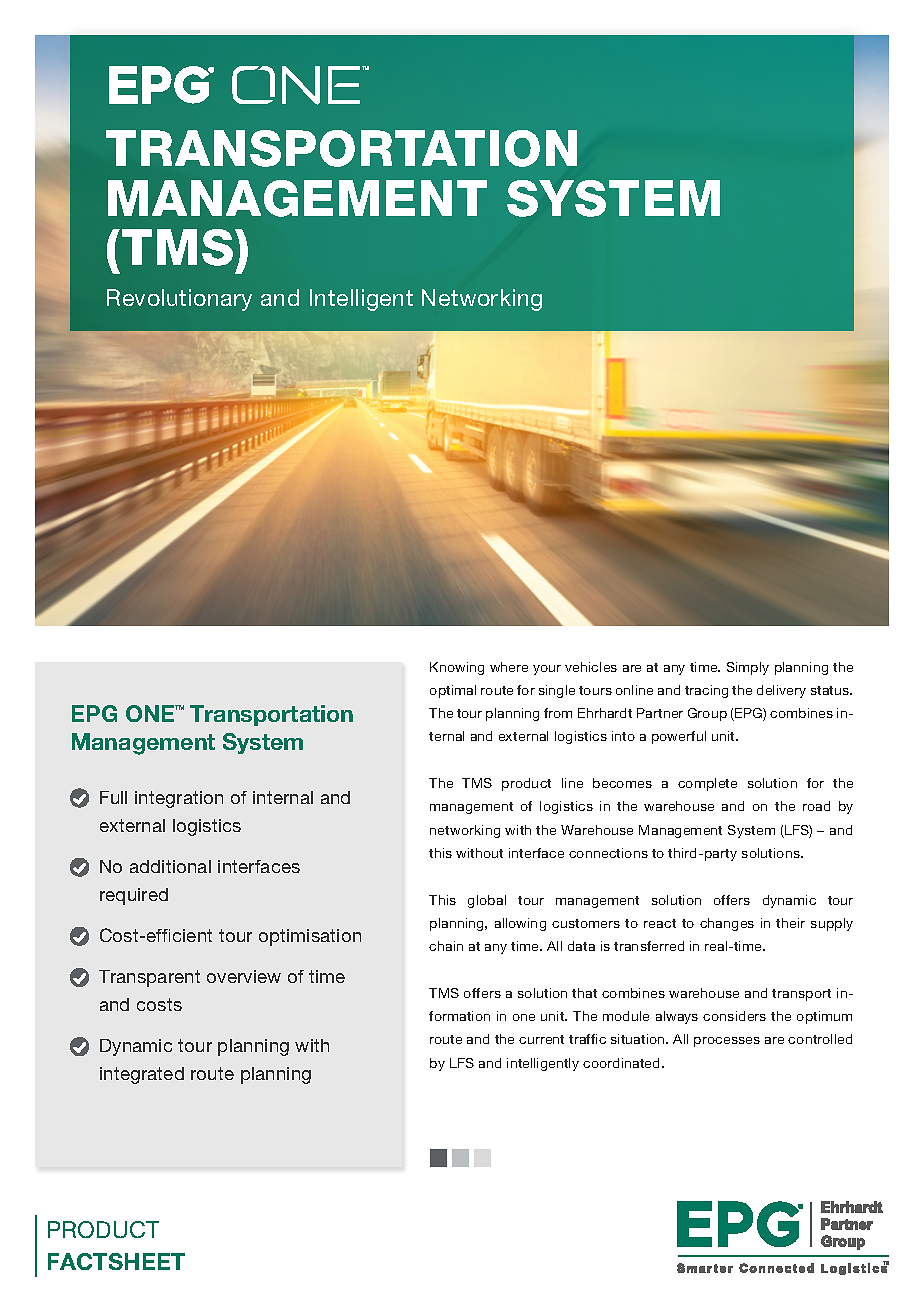 Image resolution: width=924 pixels, height=1308 pixels. I want to click on your, so click(547, 670).
